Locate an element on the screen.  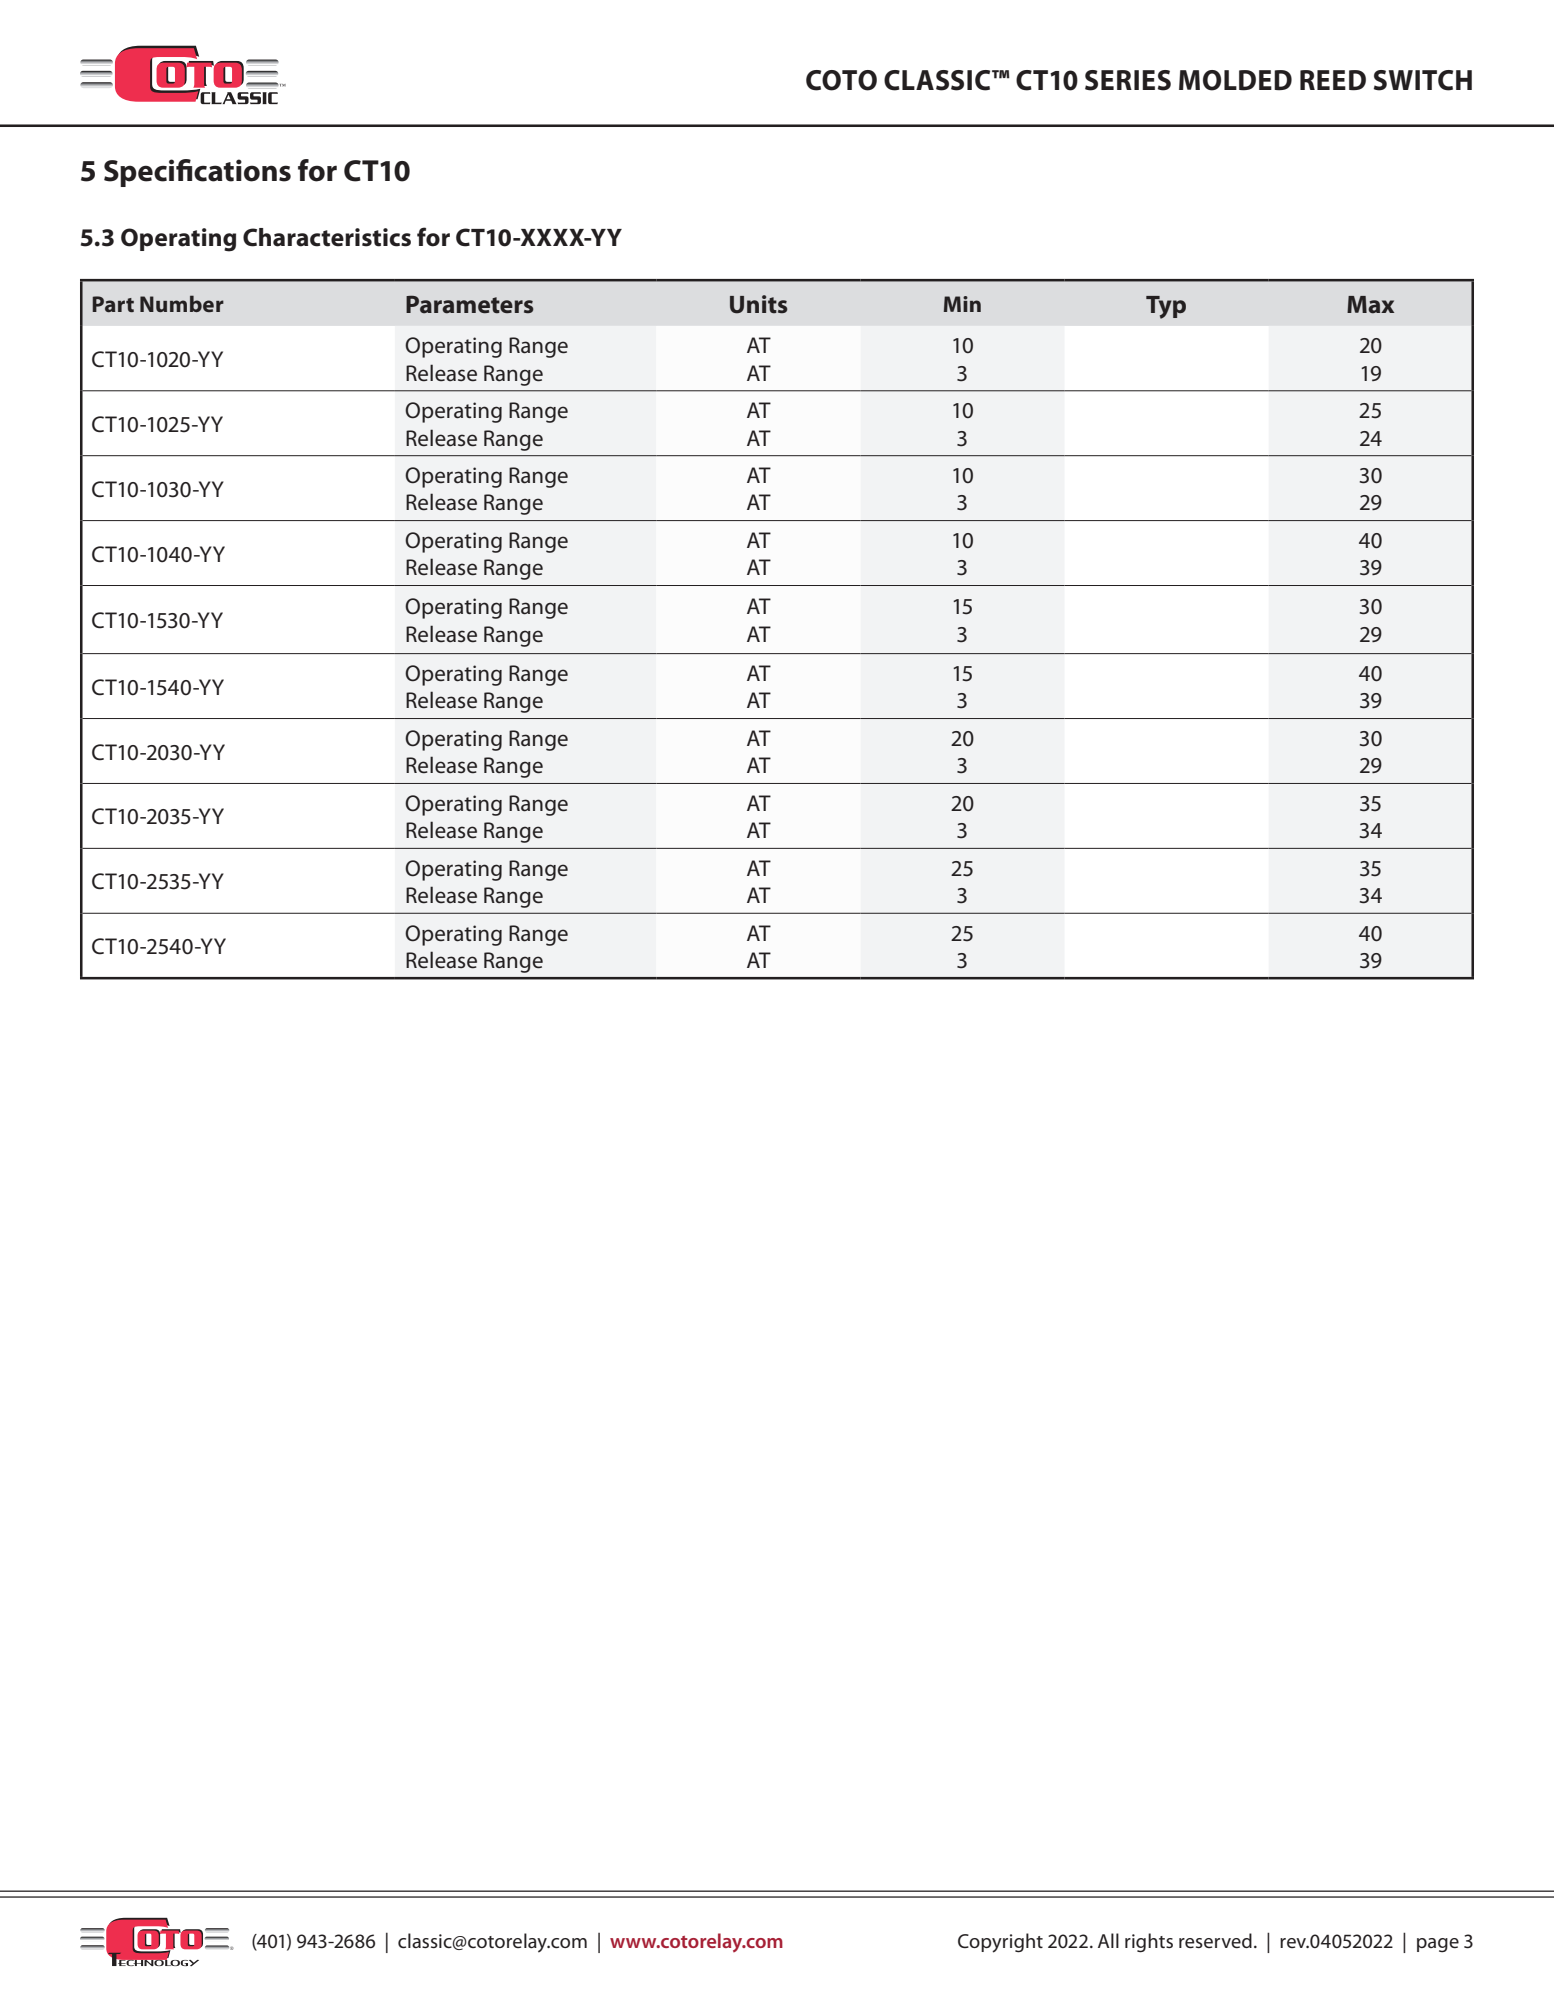
Number is located at coordinates (182, 303).
